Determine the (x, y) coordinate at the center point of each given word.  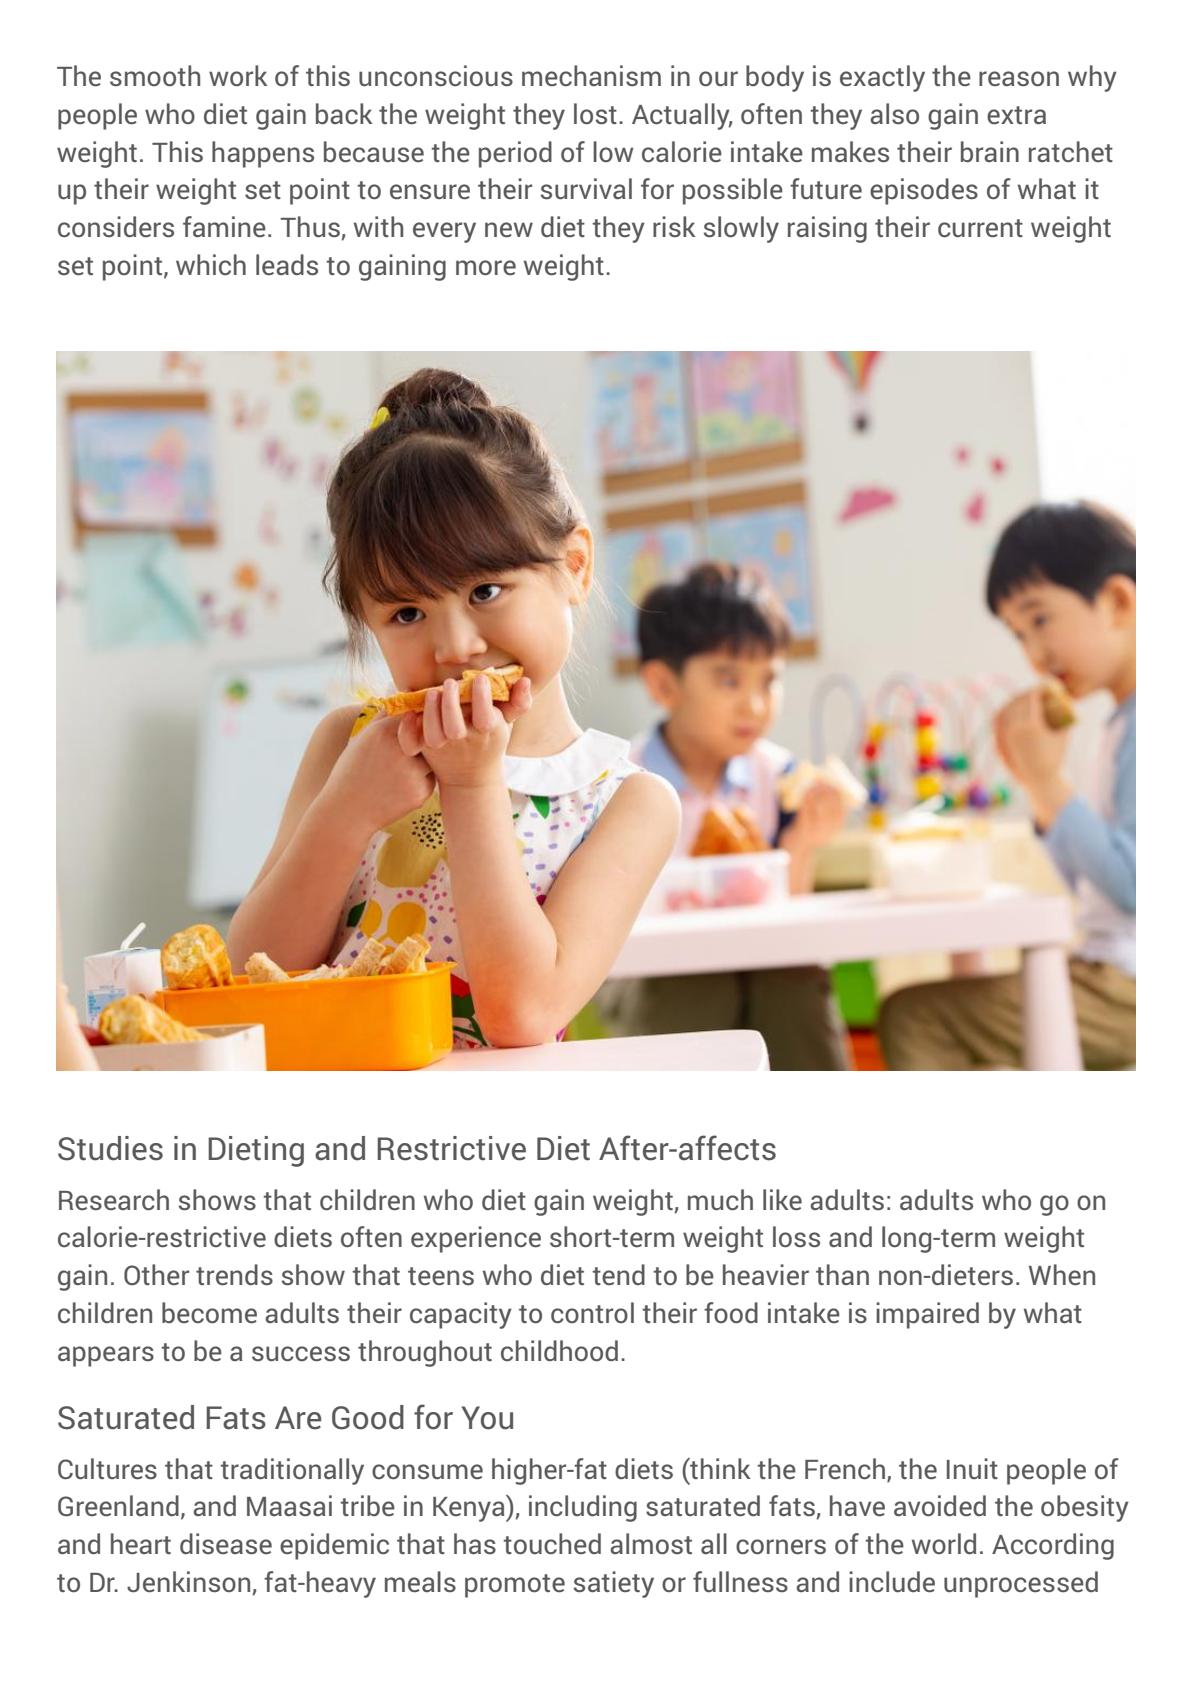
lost (595, 114)
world (944, 1543)
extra (1016, 115)
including (583, 1508)
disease (226, 1544)
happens (263, 154)
